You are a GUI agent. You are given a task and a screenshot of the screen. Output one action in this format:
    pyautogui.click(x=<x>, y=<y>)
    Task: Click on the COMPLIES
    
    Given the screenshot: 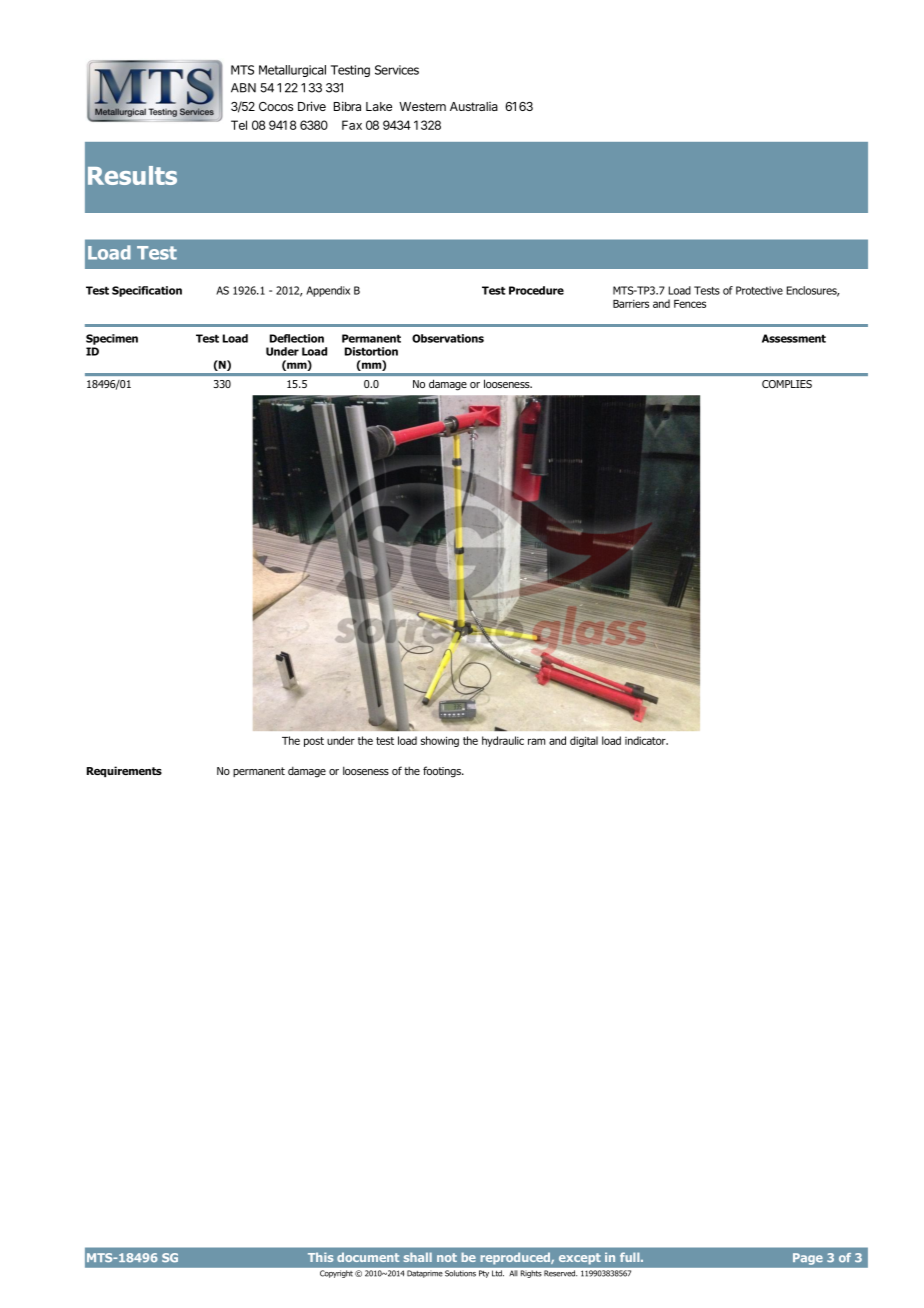 What is the action you would take?
    pyautogui.click(x=787, y=384)
